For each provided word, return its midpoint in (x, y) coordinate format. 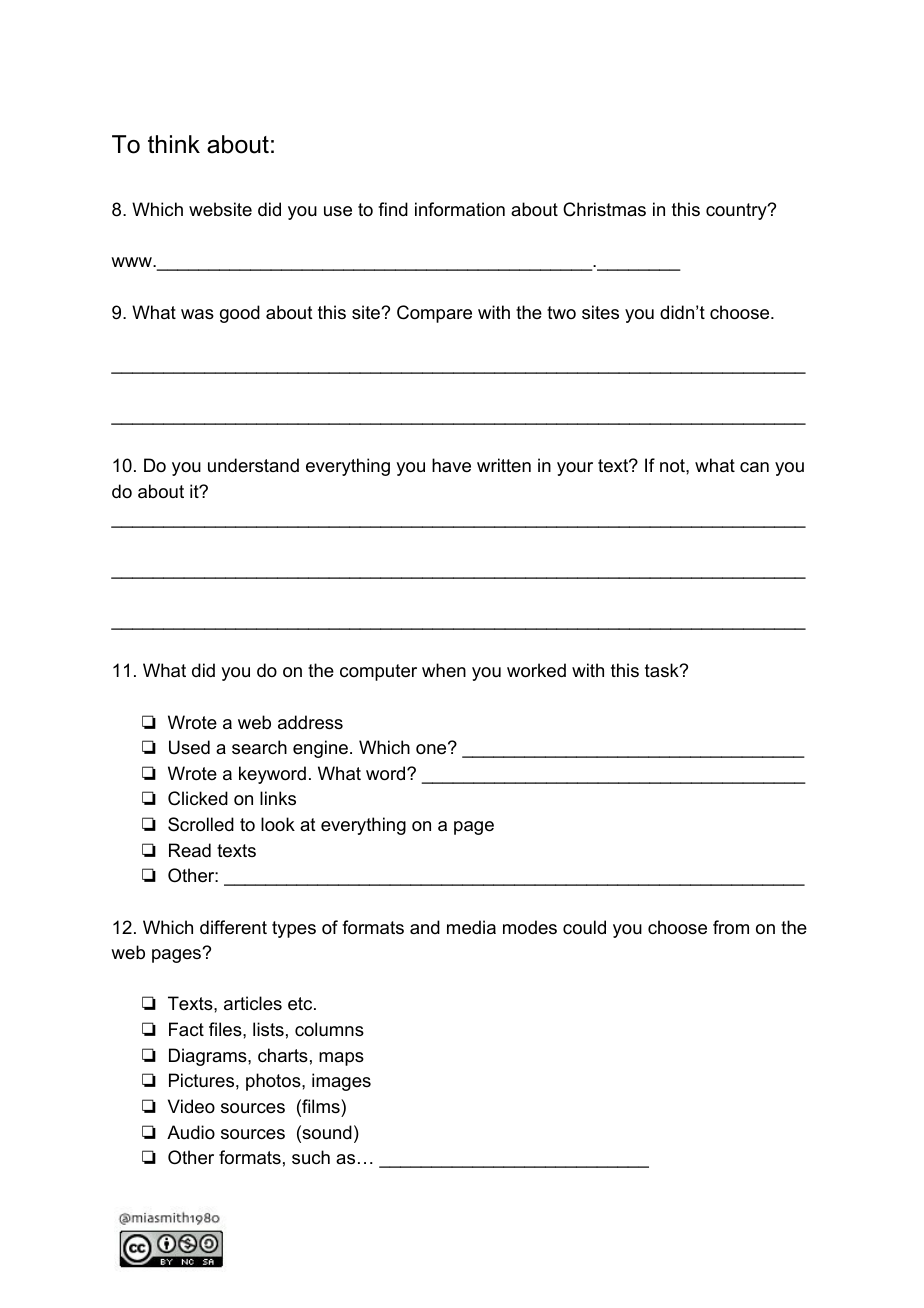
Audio (191, 1132)
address (310, 722)
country (737, 211)
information (460, 209)
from (731, 927)
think (174, 144)
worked (536, 670)
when (444, 670)
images (341, 1082)
